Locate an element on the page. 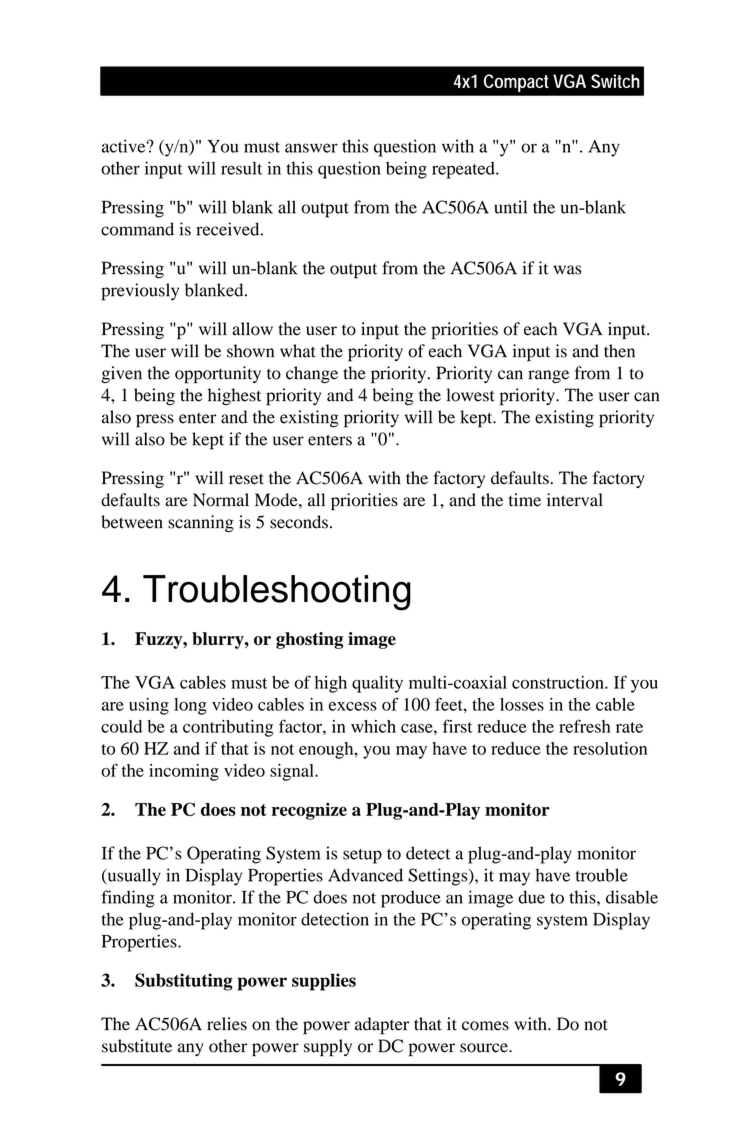  adapter is located at coordinates (382, 1026).
